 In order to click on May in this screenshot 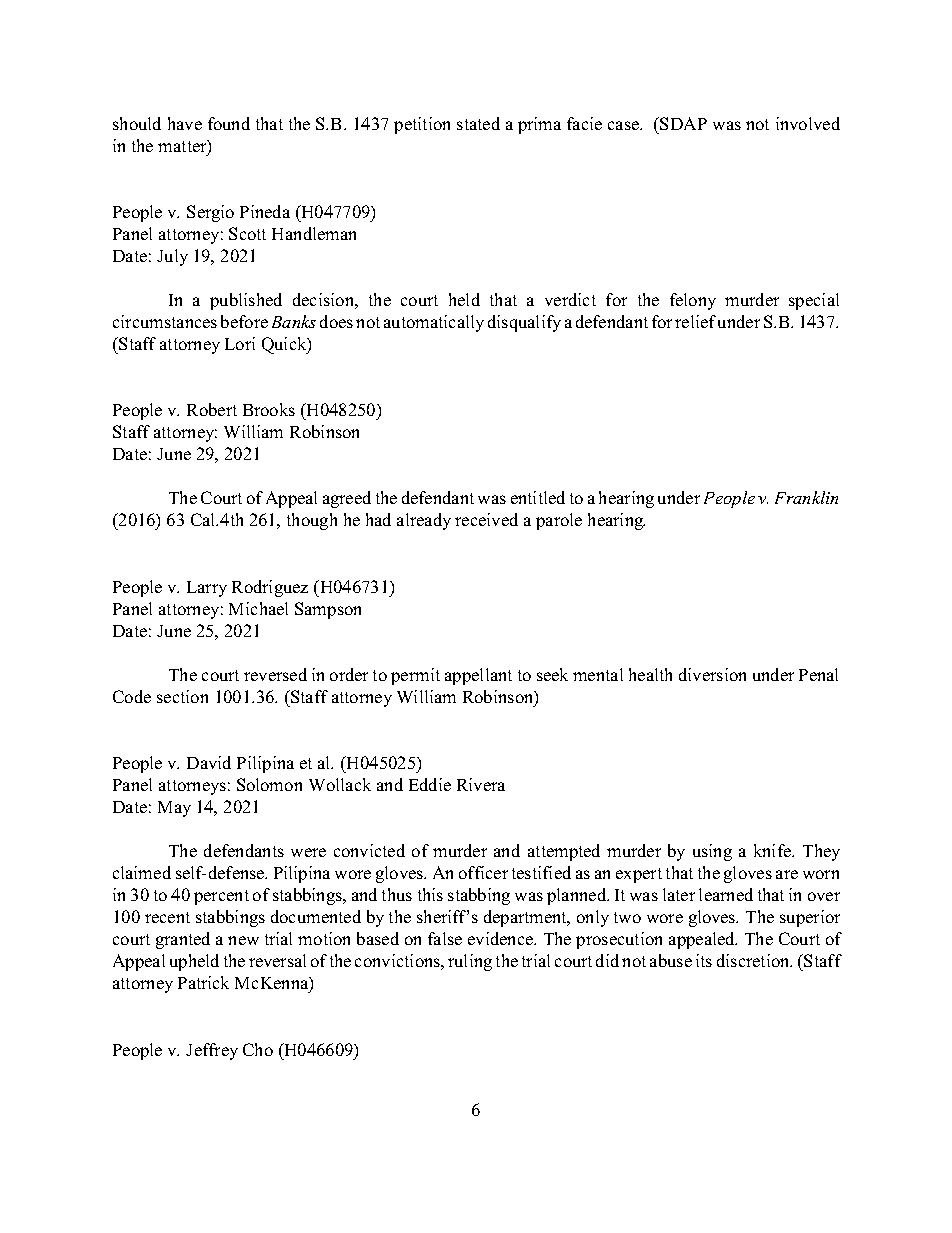, I will do `click(174, 809)`.
